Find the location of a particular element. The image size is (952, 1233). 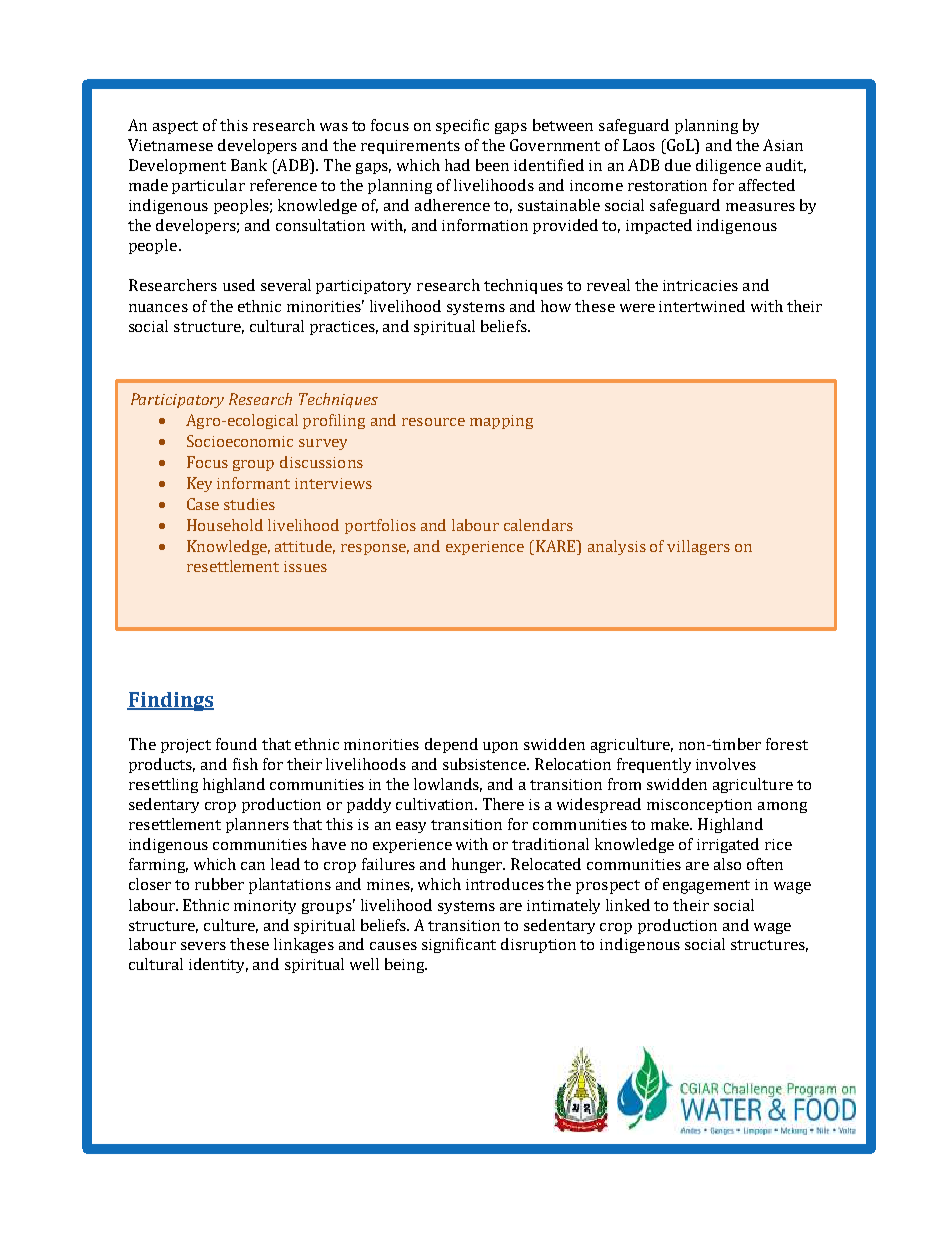

had is located at coordinates (457, 165).
